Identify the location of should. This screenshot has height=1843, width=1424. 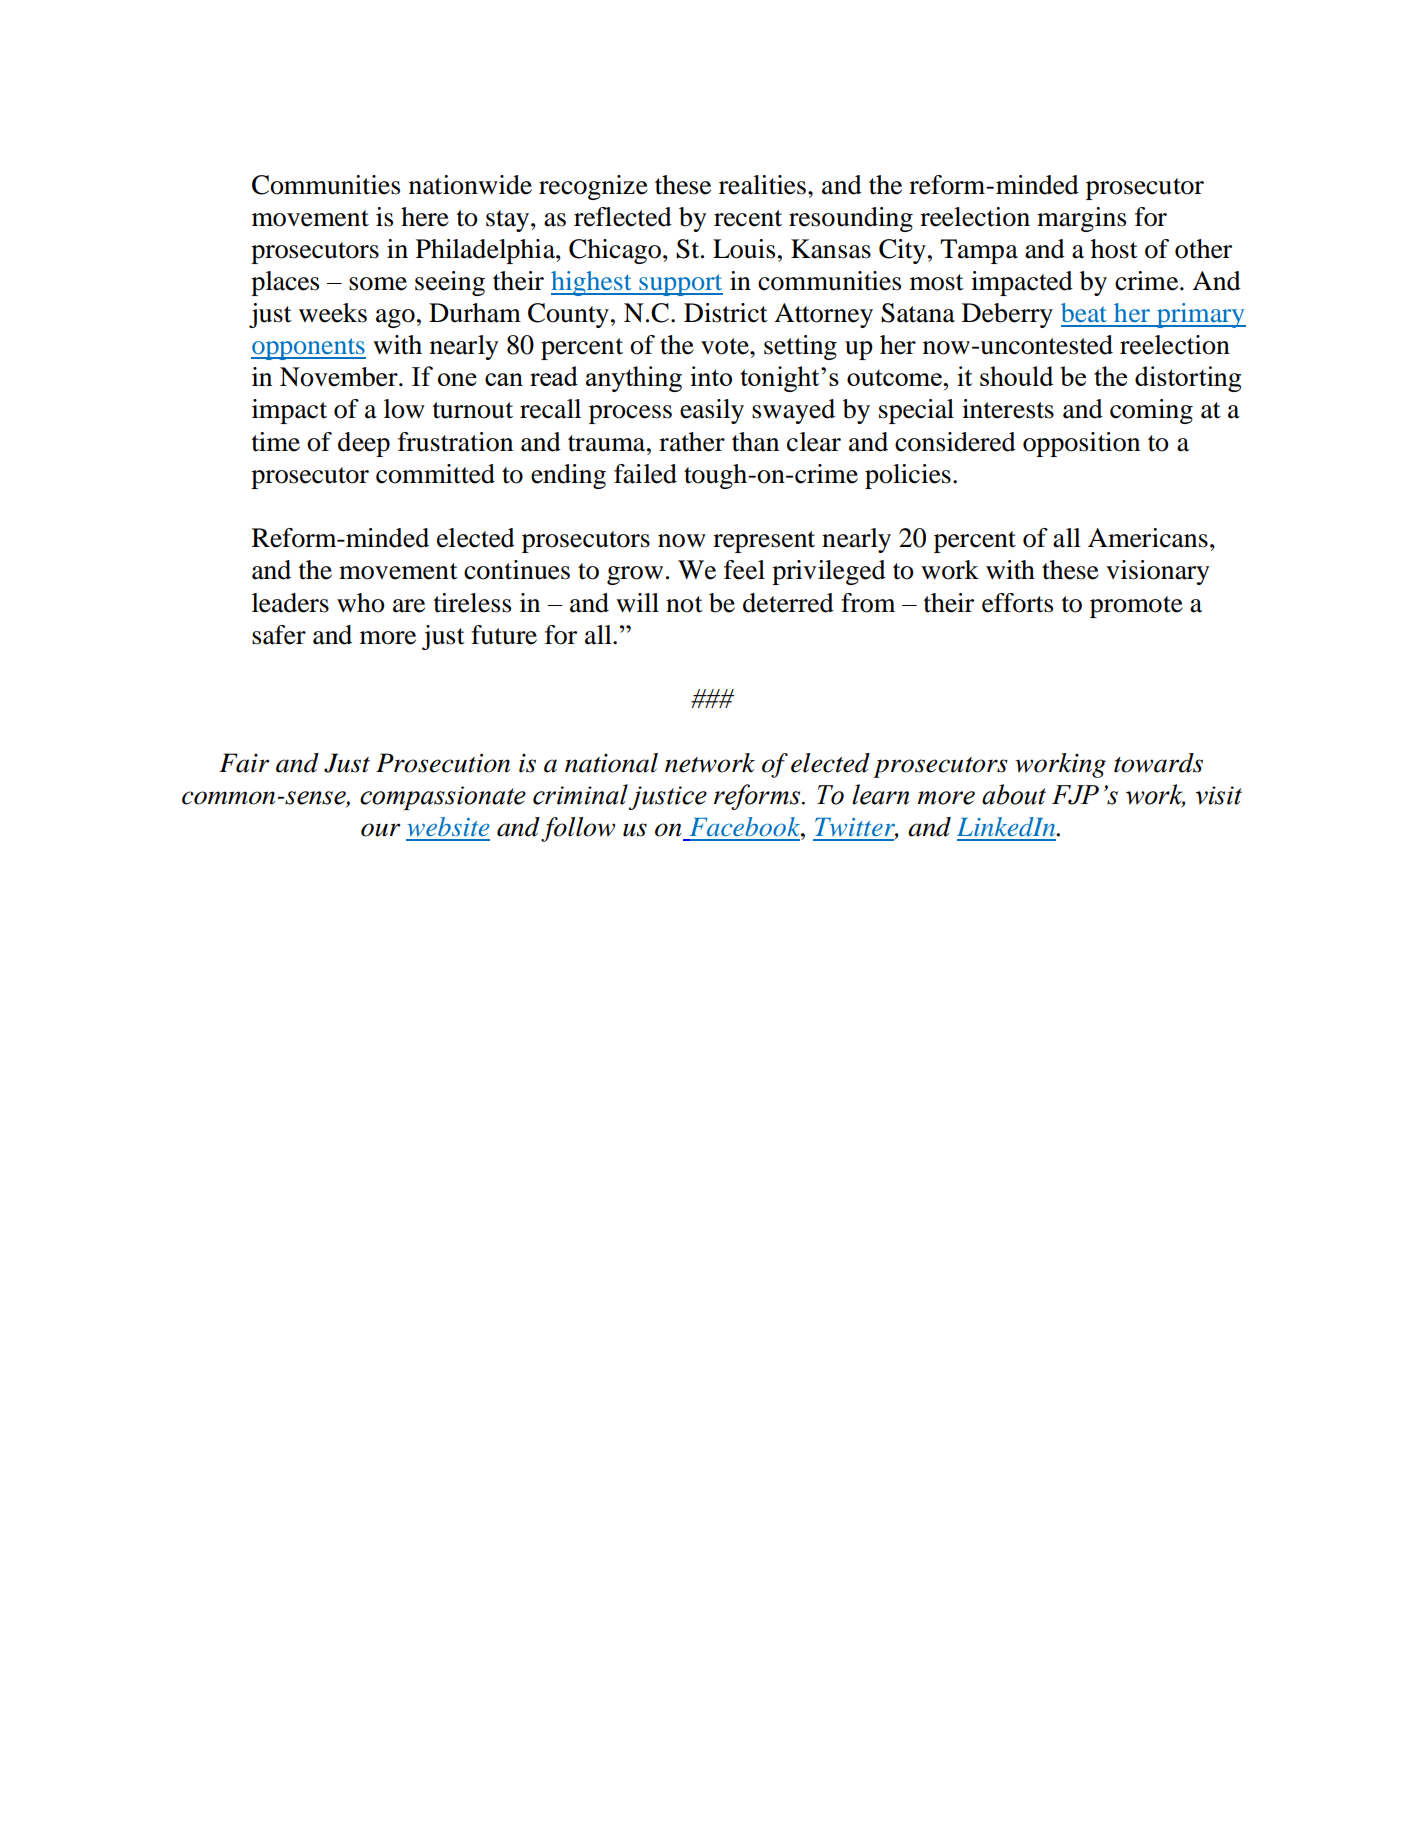
(1017, 376).
